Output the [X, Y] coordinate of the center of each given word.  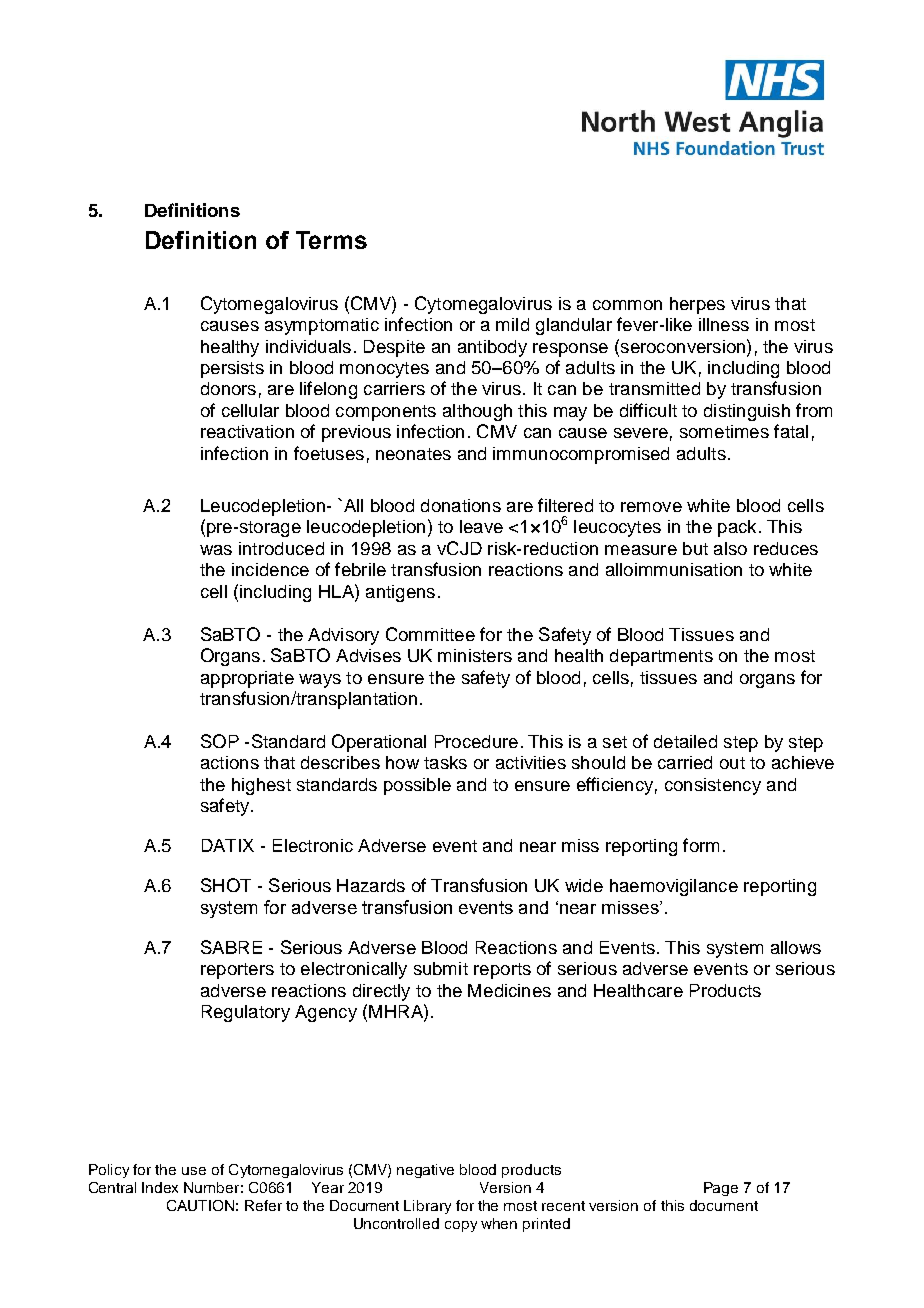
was [216, 550]
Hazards [371, 885]
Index [160, 1187]
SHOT [226, 885]
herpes [697, 305]
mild [512, 324]
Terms [331, 240]
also [730, 548]
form [701, 845]
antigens [400, 593]
